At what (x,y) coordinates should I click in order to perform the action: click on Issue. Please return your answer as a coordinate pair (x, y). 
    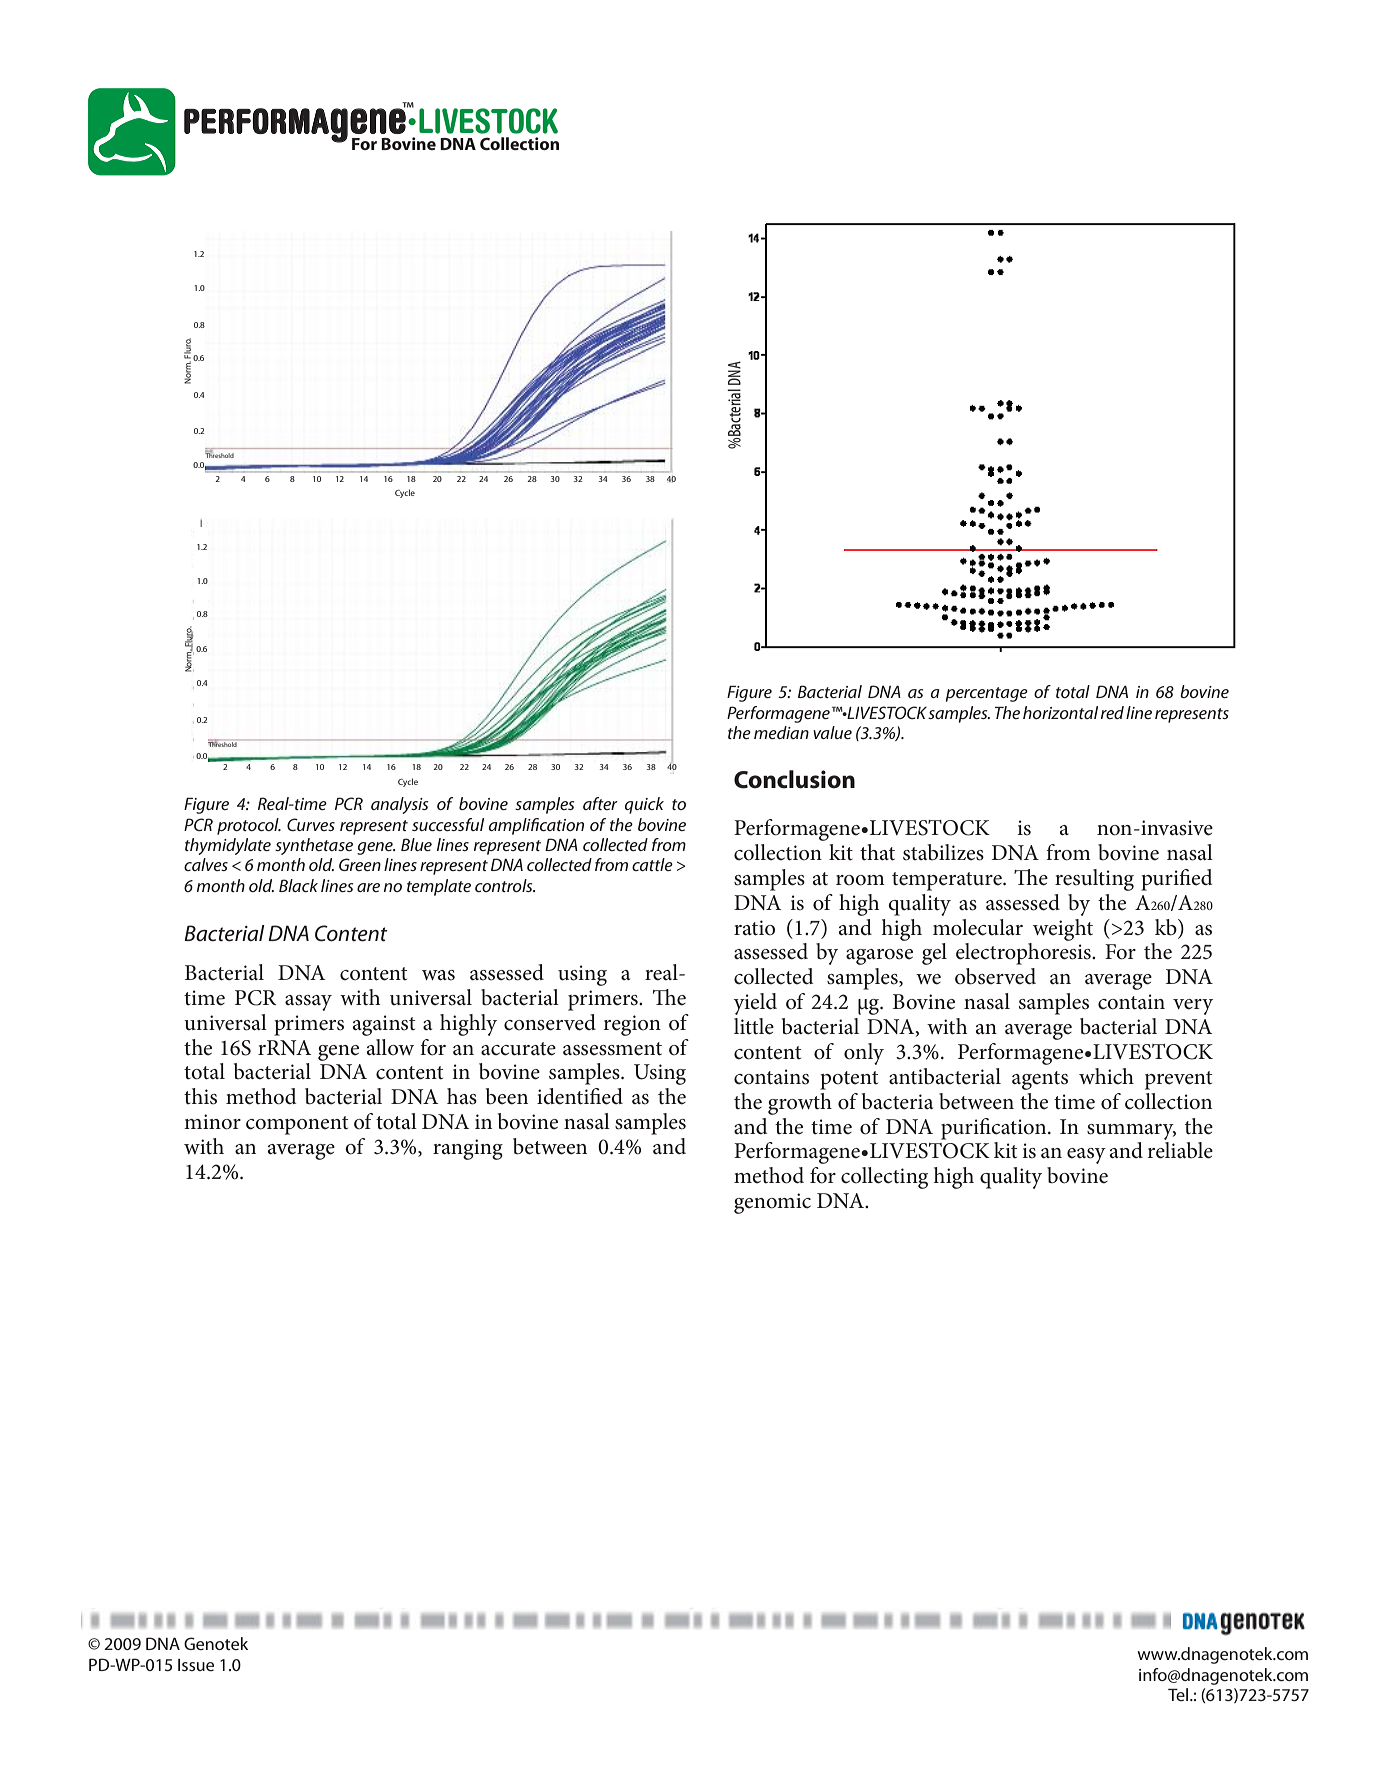
    Looking at the image, I should click on (196, 1665).
